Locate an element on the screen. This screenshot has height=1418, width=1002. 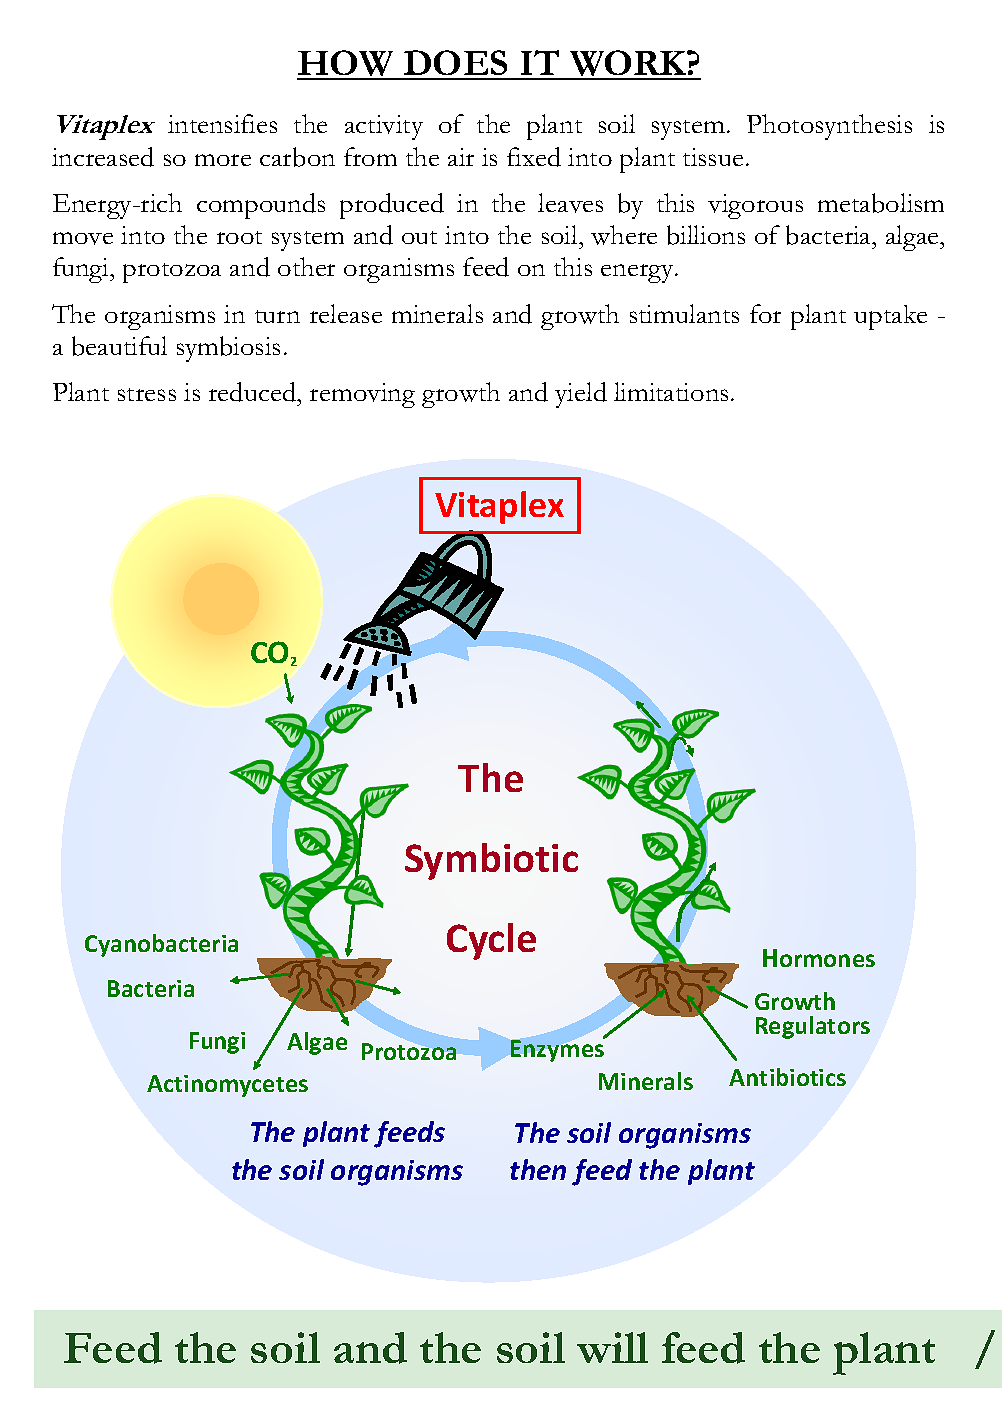
stress is located at coordinates (147, 394).
